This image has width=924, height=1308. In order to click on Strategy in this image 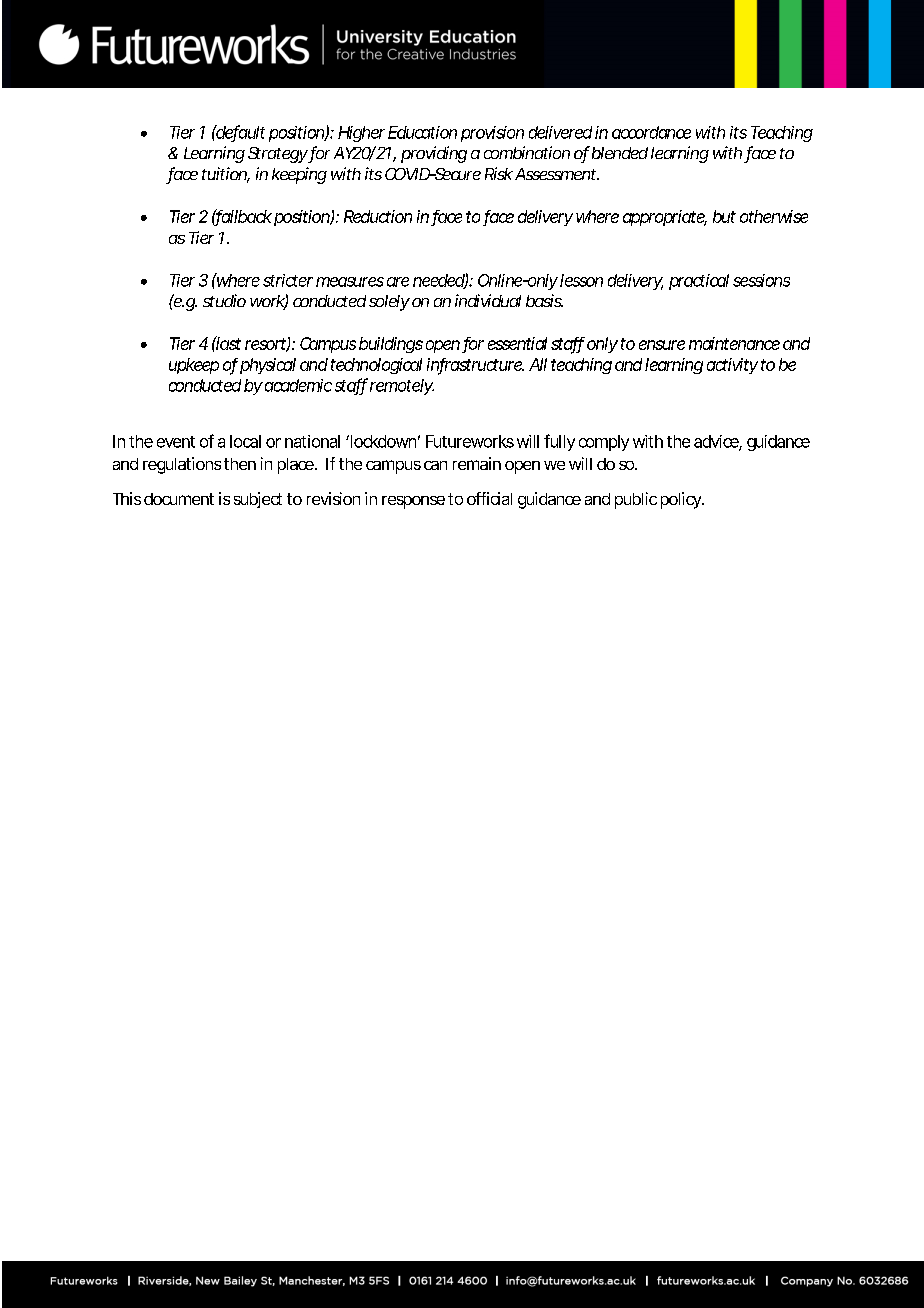, I will do `click(277, 155)`.
